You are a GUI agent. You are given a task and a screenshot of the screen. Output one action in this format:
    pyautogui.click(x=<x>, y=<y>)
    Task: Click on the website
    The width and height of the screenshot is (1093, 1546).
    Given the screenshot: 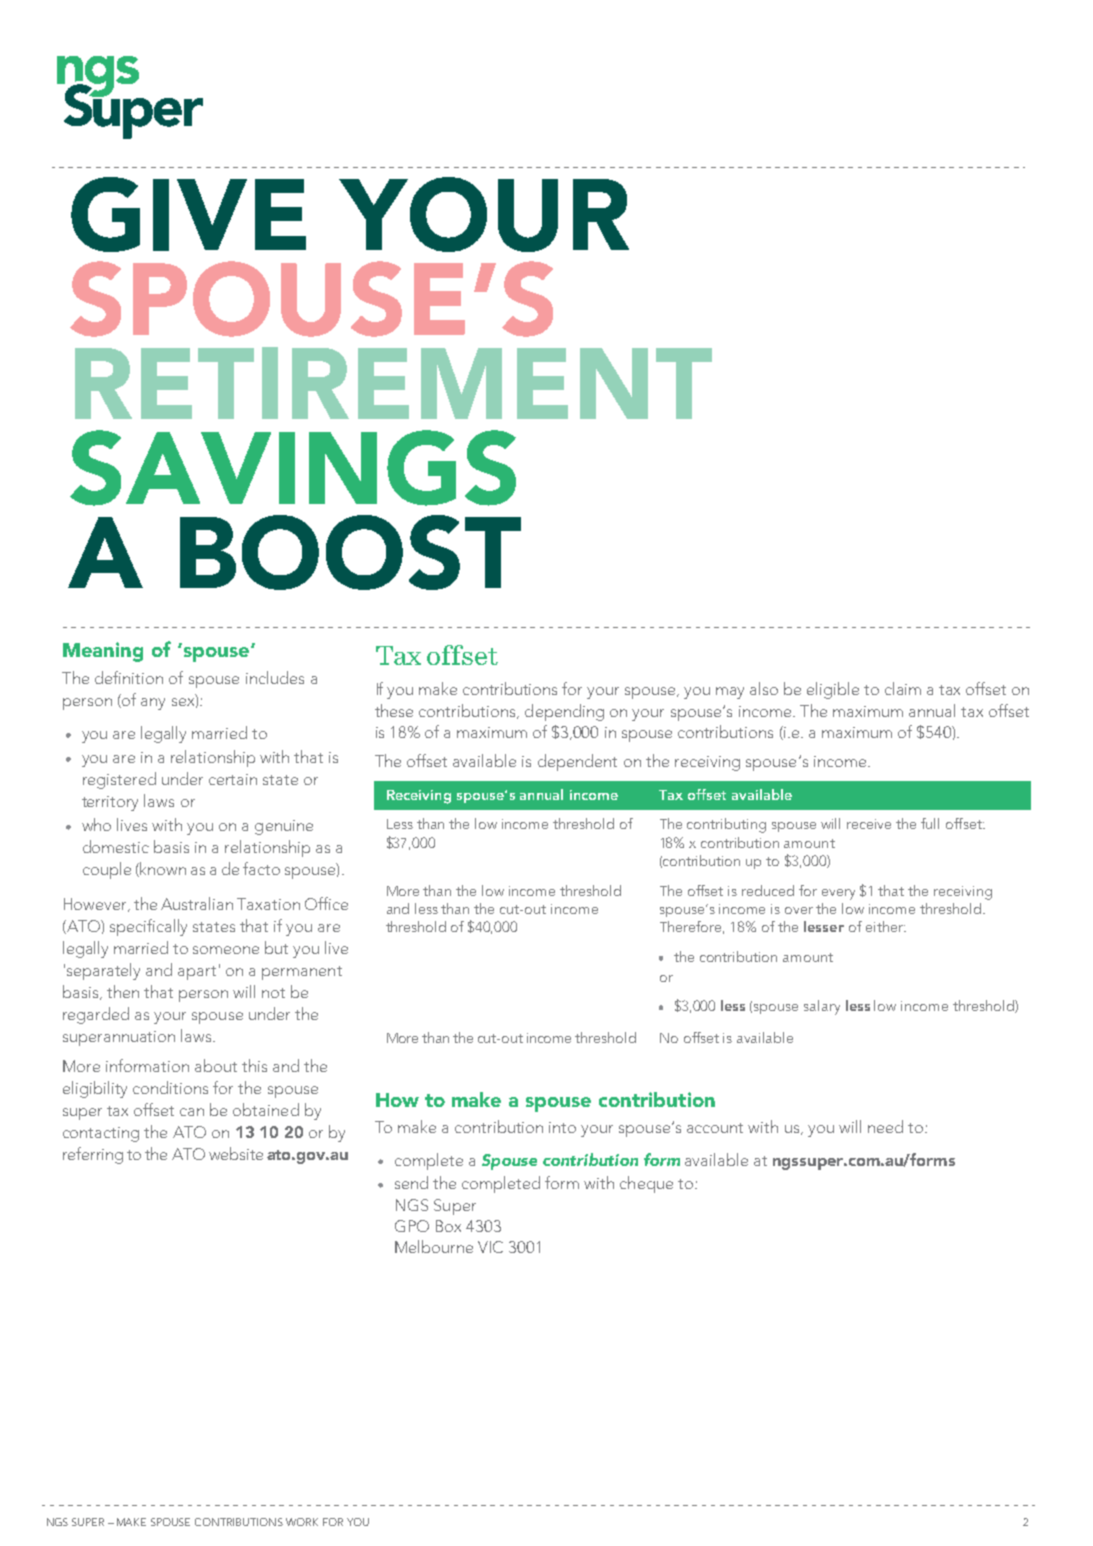 What is the action you would take?
    pyautogui.click(x=236, y=1153)
